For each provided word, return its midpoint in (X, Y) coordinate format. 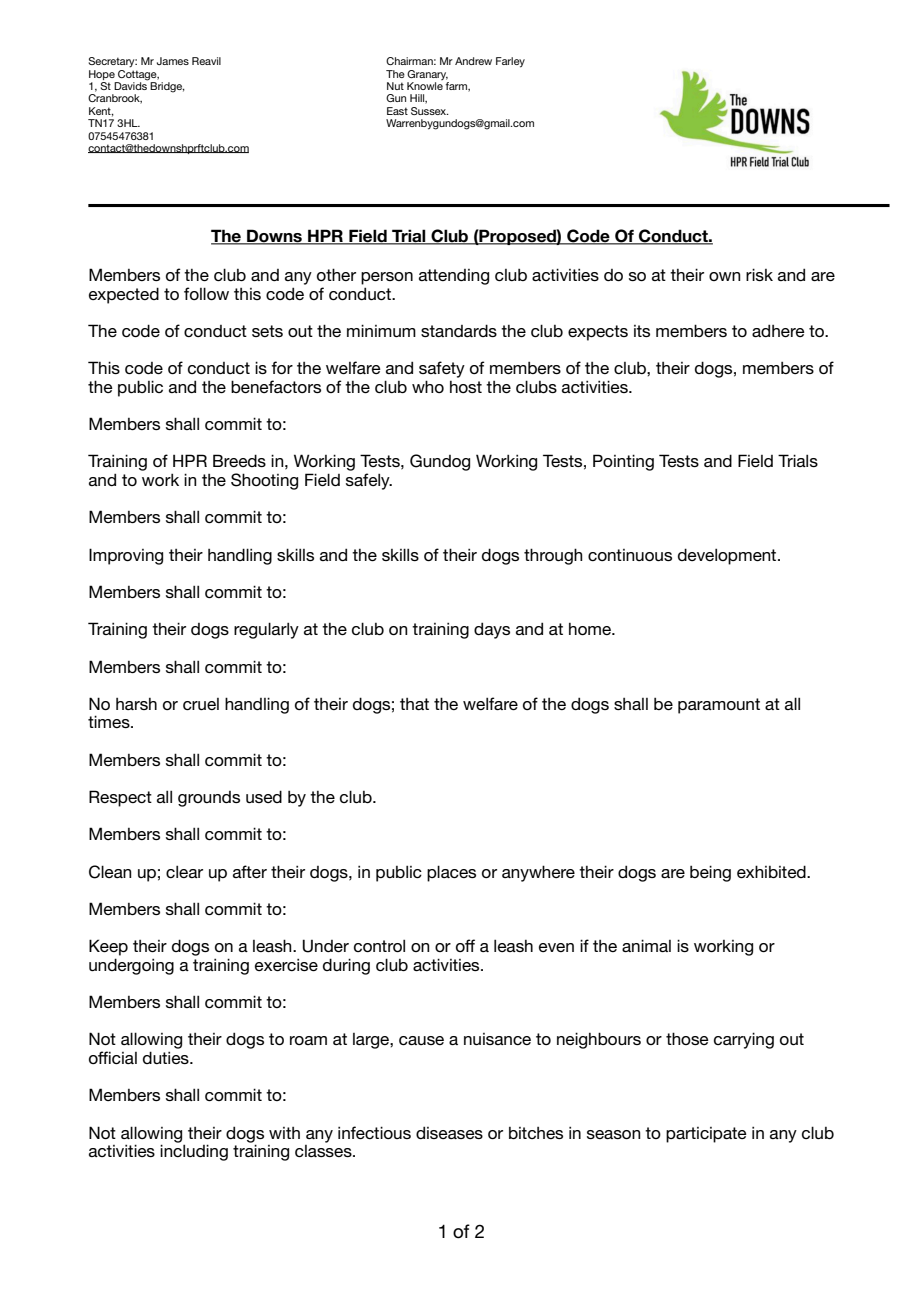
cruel (201, 704)
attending (454, 277)
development (728, 556)
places (451, 873)
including (194, 1152)
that (414, 704)
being (710, 873)
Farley (510, 62)
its (642, 331)
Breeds (239, 460)
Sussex (430, 111)
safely (369, 481)
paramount (719, 706)
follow (206, 293)
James (173, 61)
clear (184, 871)
